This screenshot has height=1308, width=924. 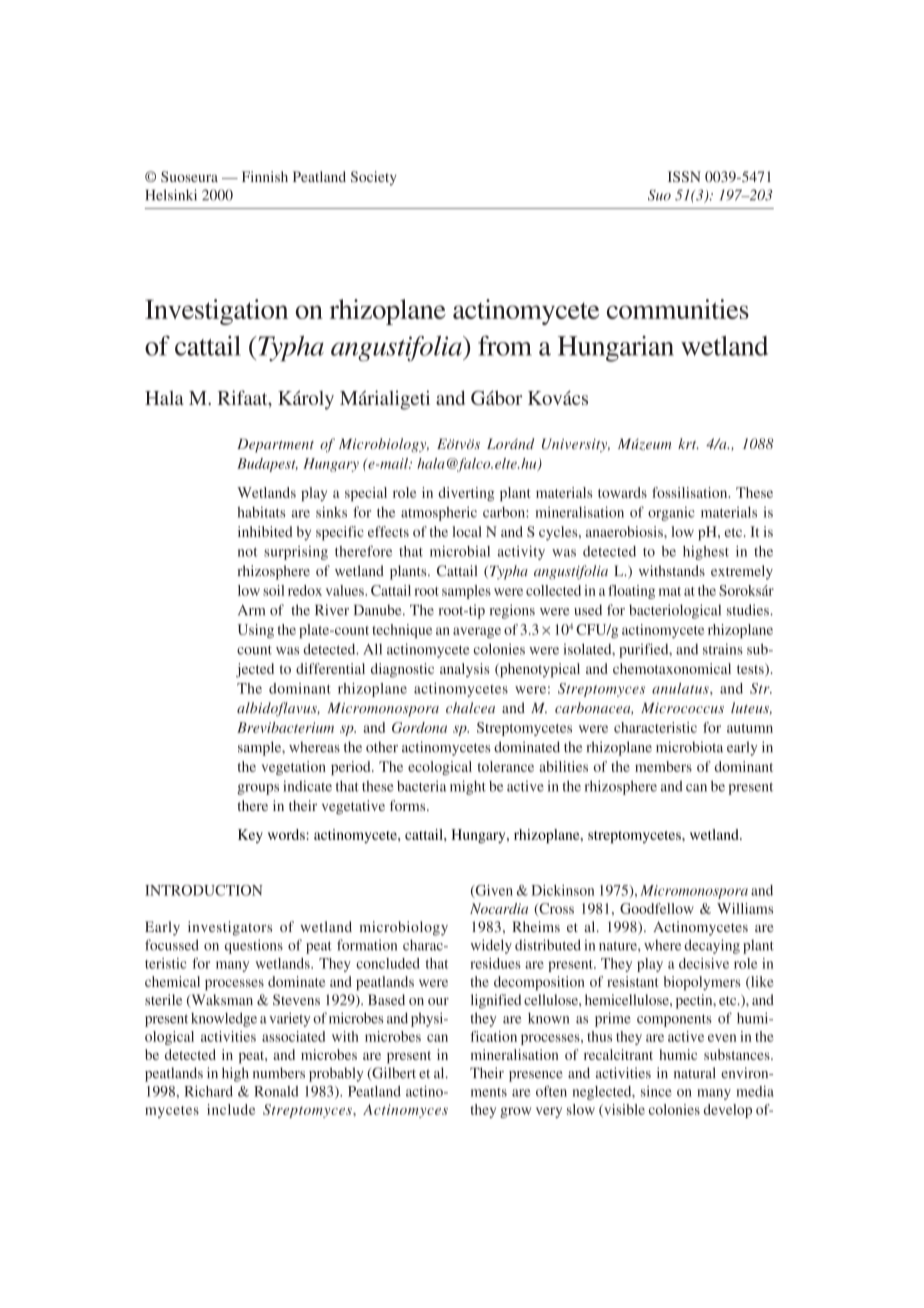 What do you see at coordinates (466, 494) in the screenshot?
I see `diverting` at bounding box center [466, 494].
